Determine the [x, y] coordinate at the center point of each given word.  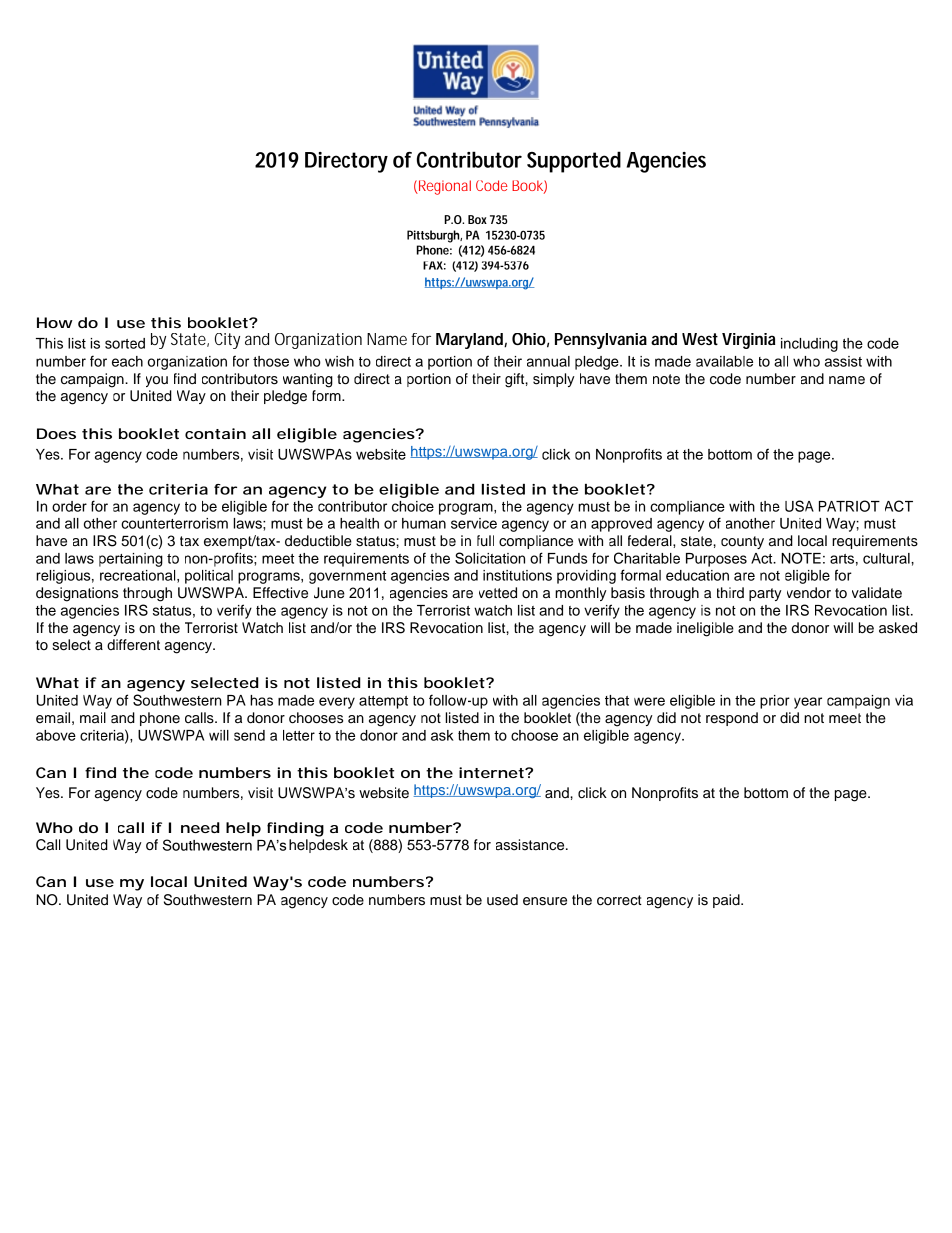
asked [898, 628]
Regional [444, 187]
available [724, 361]
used [502, 900]
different [133, 645]
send [249, 735]
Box [477, 219]
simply [554, 380]
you [157, 381]
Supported [574, 162]
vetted [498, 593]
